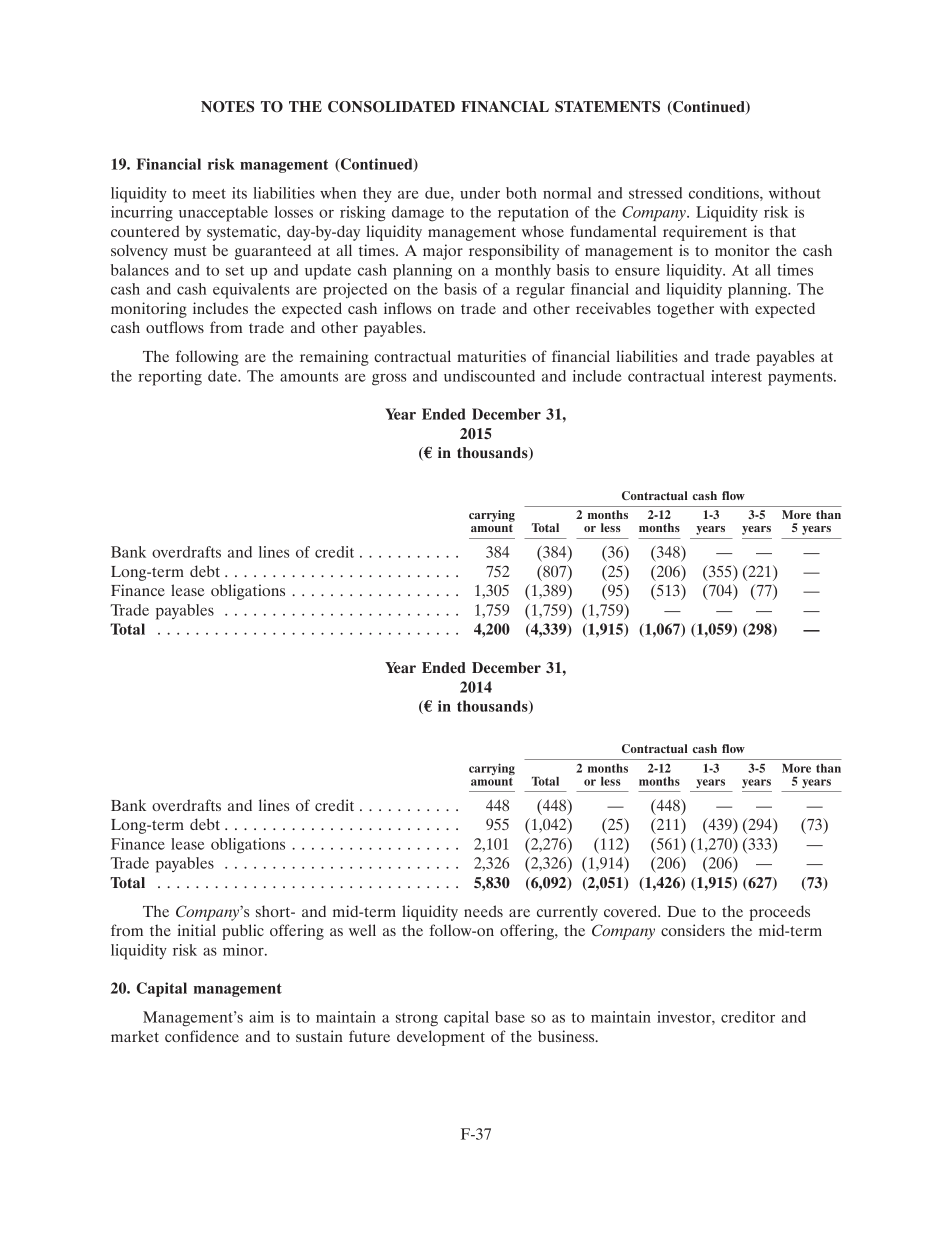 This page has height=1241, width=952. Describe the element at coordinates (693, 930) in the page. I see `considers` at that location.
